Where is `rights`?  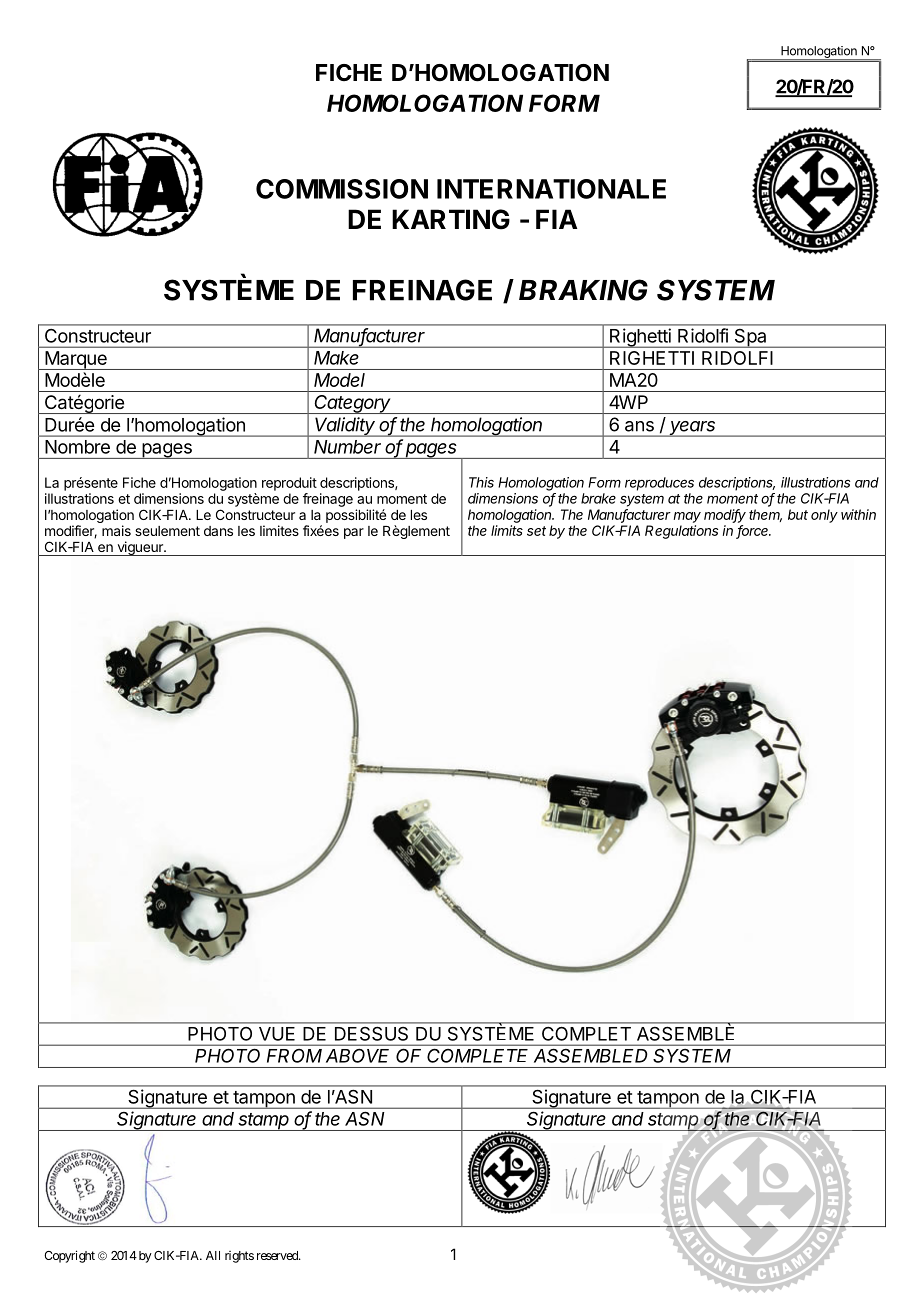
rights is located at coordinates (239, 1257).
